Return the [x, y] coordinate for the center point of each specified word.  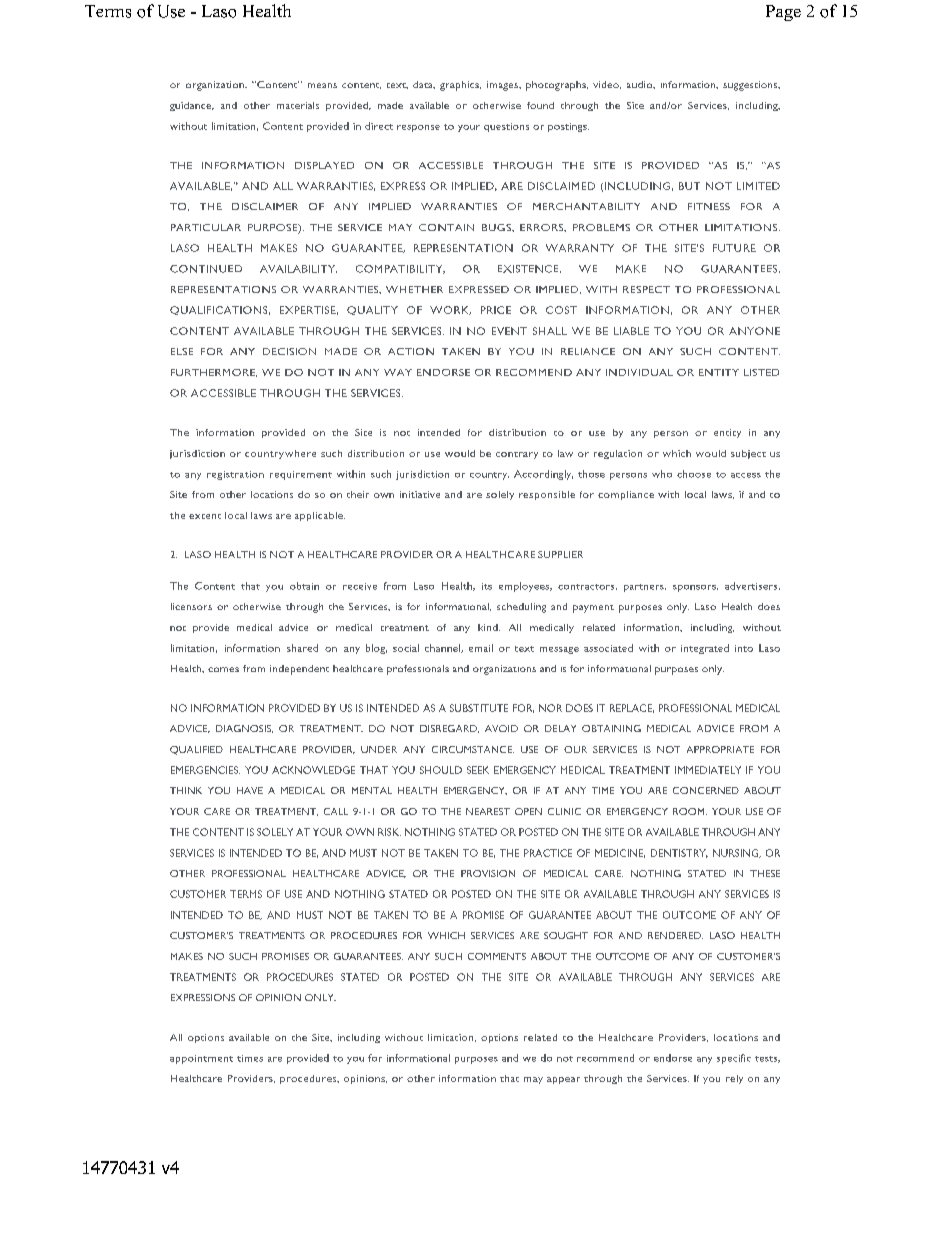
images [504, 86]
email [481, 648]
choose [694, 474]
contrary [517, 455]
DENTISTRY [679, 853]
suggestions [751, 86]
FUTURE [734, 248]
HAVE [250, 790]
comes [223, 669]
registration [235, 475]
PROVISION [488, 873]
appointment [201, 1059]
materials [298, 105]
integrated [705, 649]
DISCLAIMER [265, 206]
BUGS [497, 227]
